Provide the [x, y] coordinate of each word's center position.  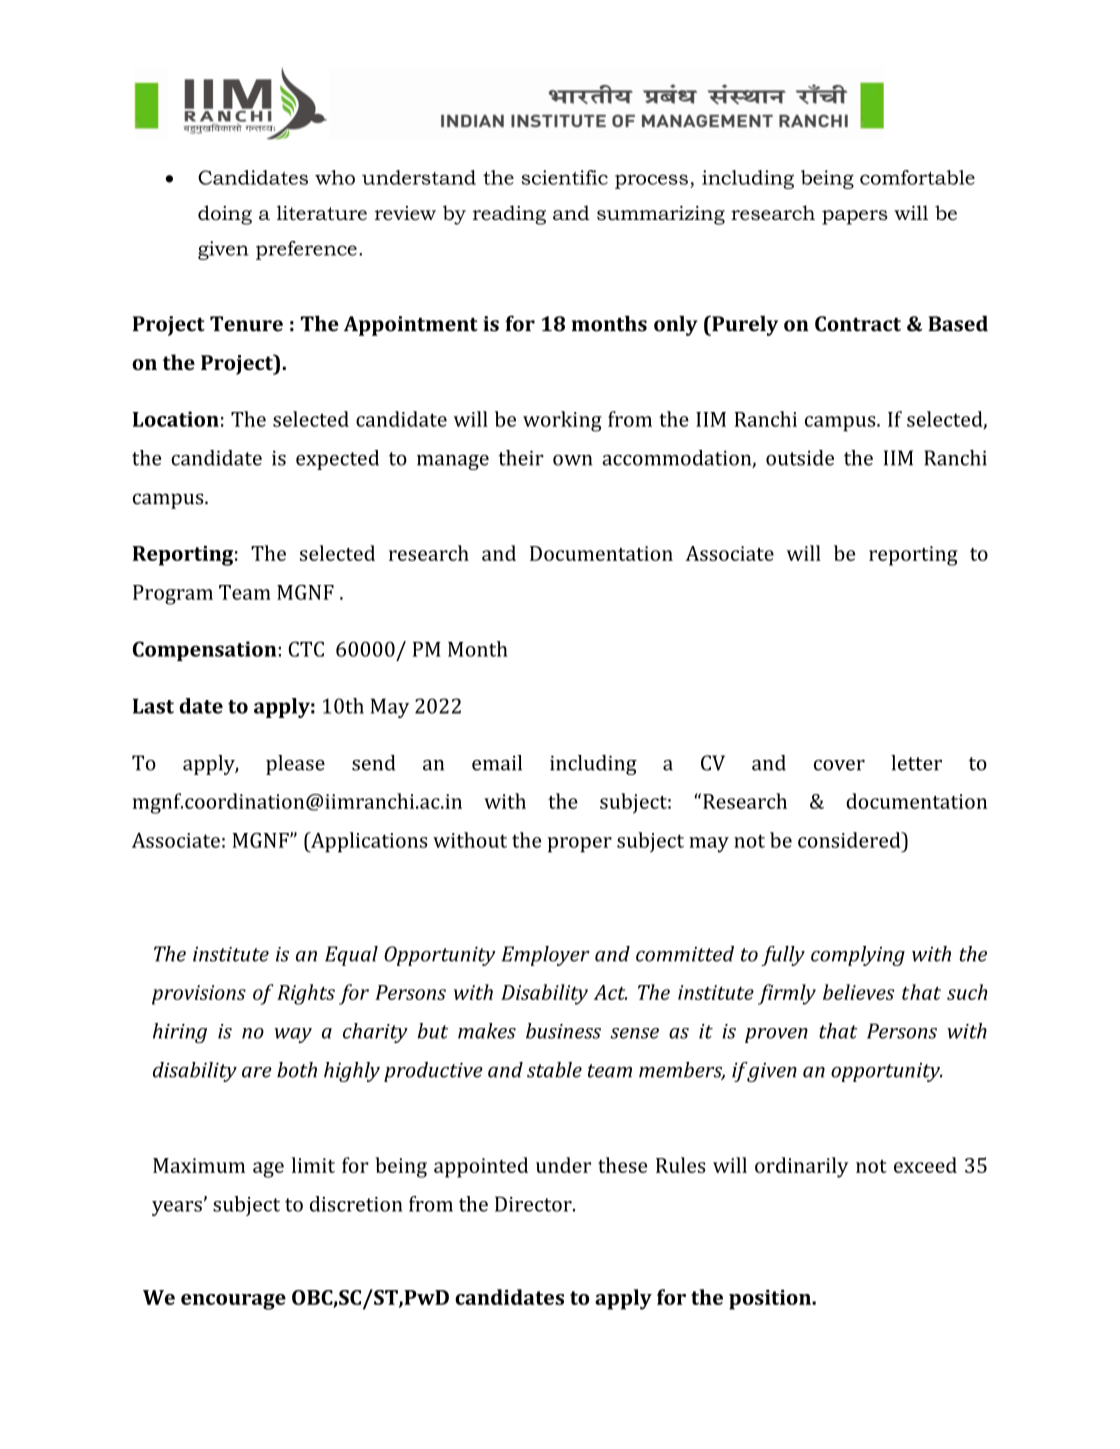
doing [225, 215]
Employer [546, 956]
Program [173, 595]
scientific [564, 177]
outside [800, 458]
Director [534, 1204]
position [771, 1300]
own [572, 460]
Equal [351, 956]
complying [858, 956]
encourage [233, 1302]
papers [855, 217]
